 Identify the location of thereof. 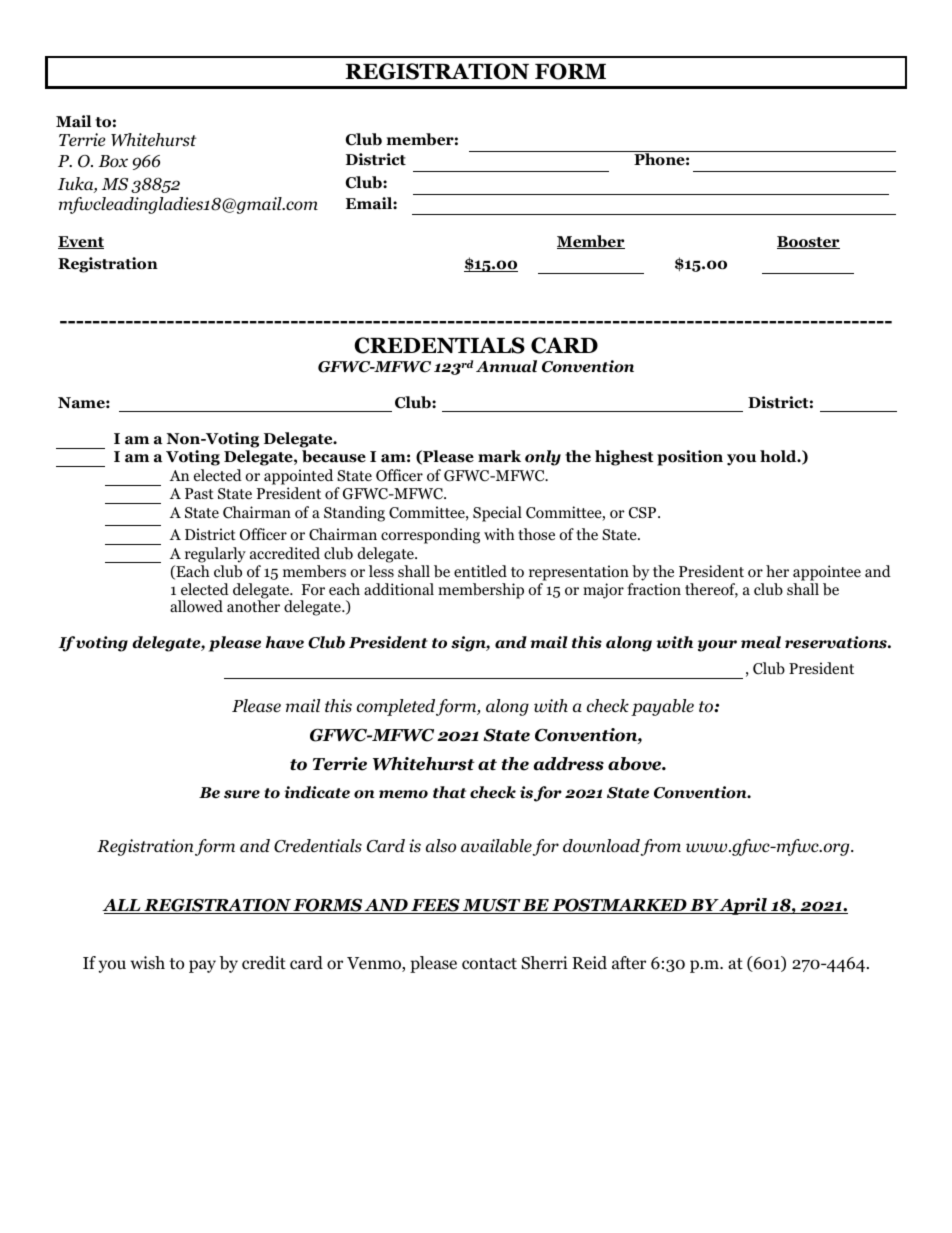
(711, 590).
